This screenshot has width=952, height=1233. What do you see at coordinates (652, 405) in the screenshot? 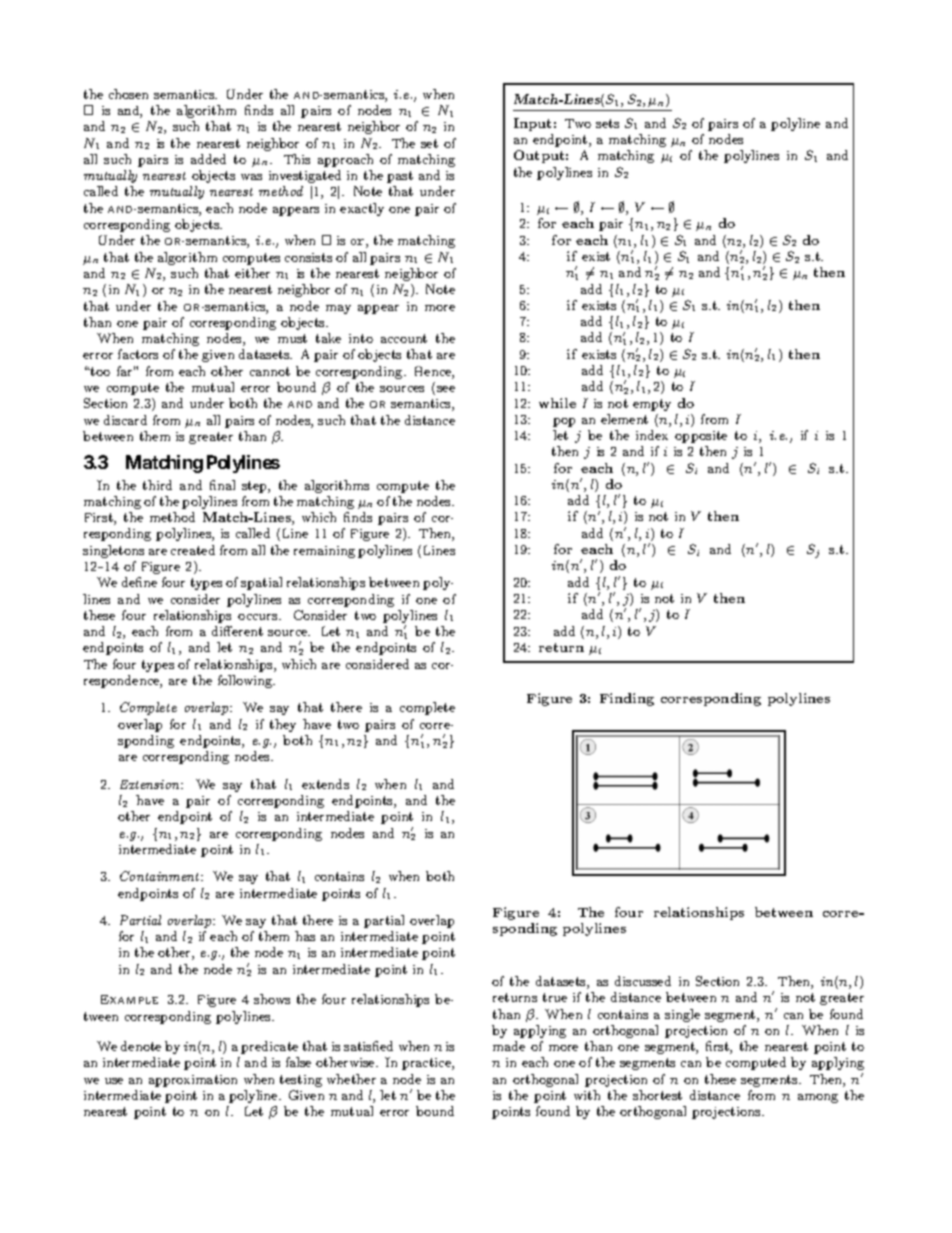
I see `empty` at bounding box center [652, 405].
